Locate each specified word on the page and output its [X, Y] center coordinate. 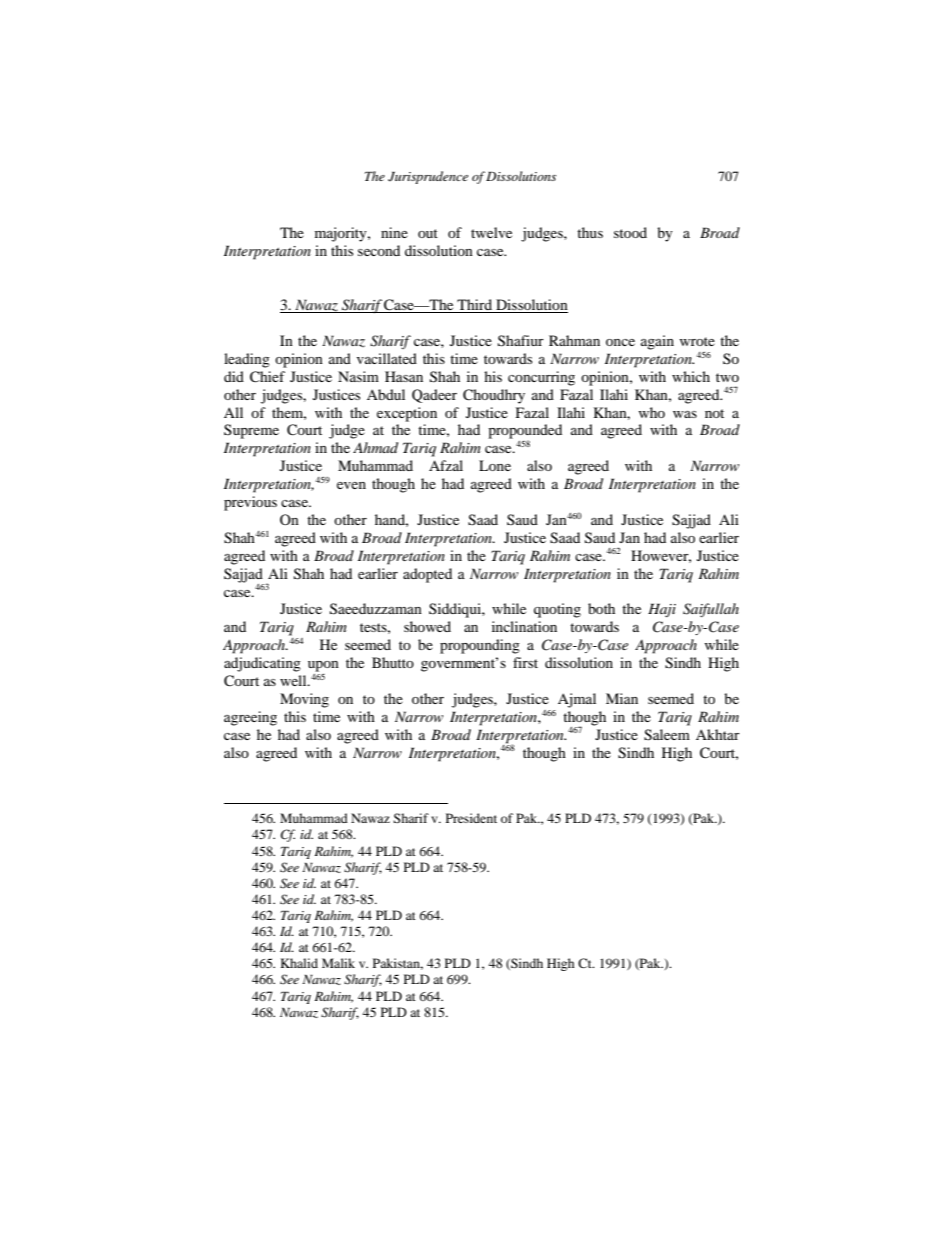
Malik [338, 963]
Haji [662, 610]
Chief [267, 377]
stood [630, 232]
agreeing [250, 718]
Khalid [299, 963]
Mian [622, 698]
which [691, 376]
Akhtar [718, 734]
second [379, 250]
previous [250, 503]
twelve [491, 232]
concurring [541, 378]
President [471, 818]
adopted [427, 575]
